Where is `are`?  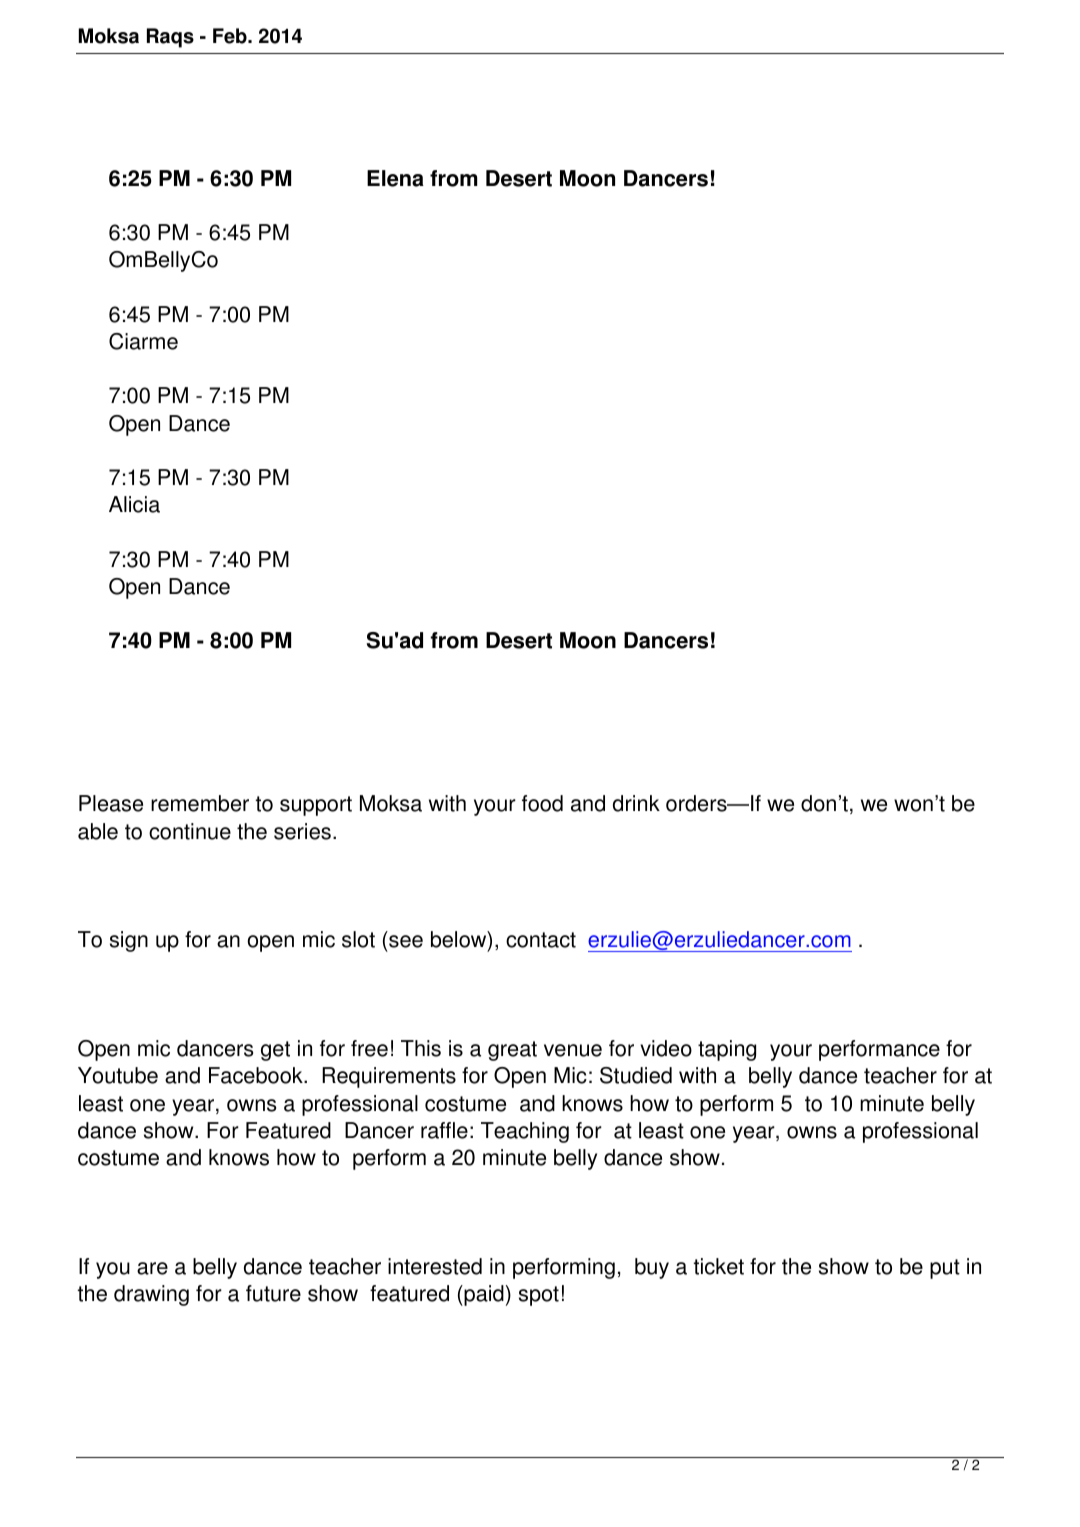
are is located at coordinates (152, 1268).
